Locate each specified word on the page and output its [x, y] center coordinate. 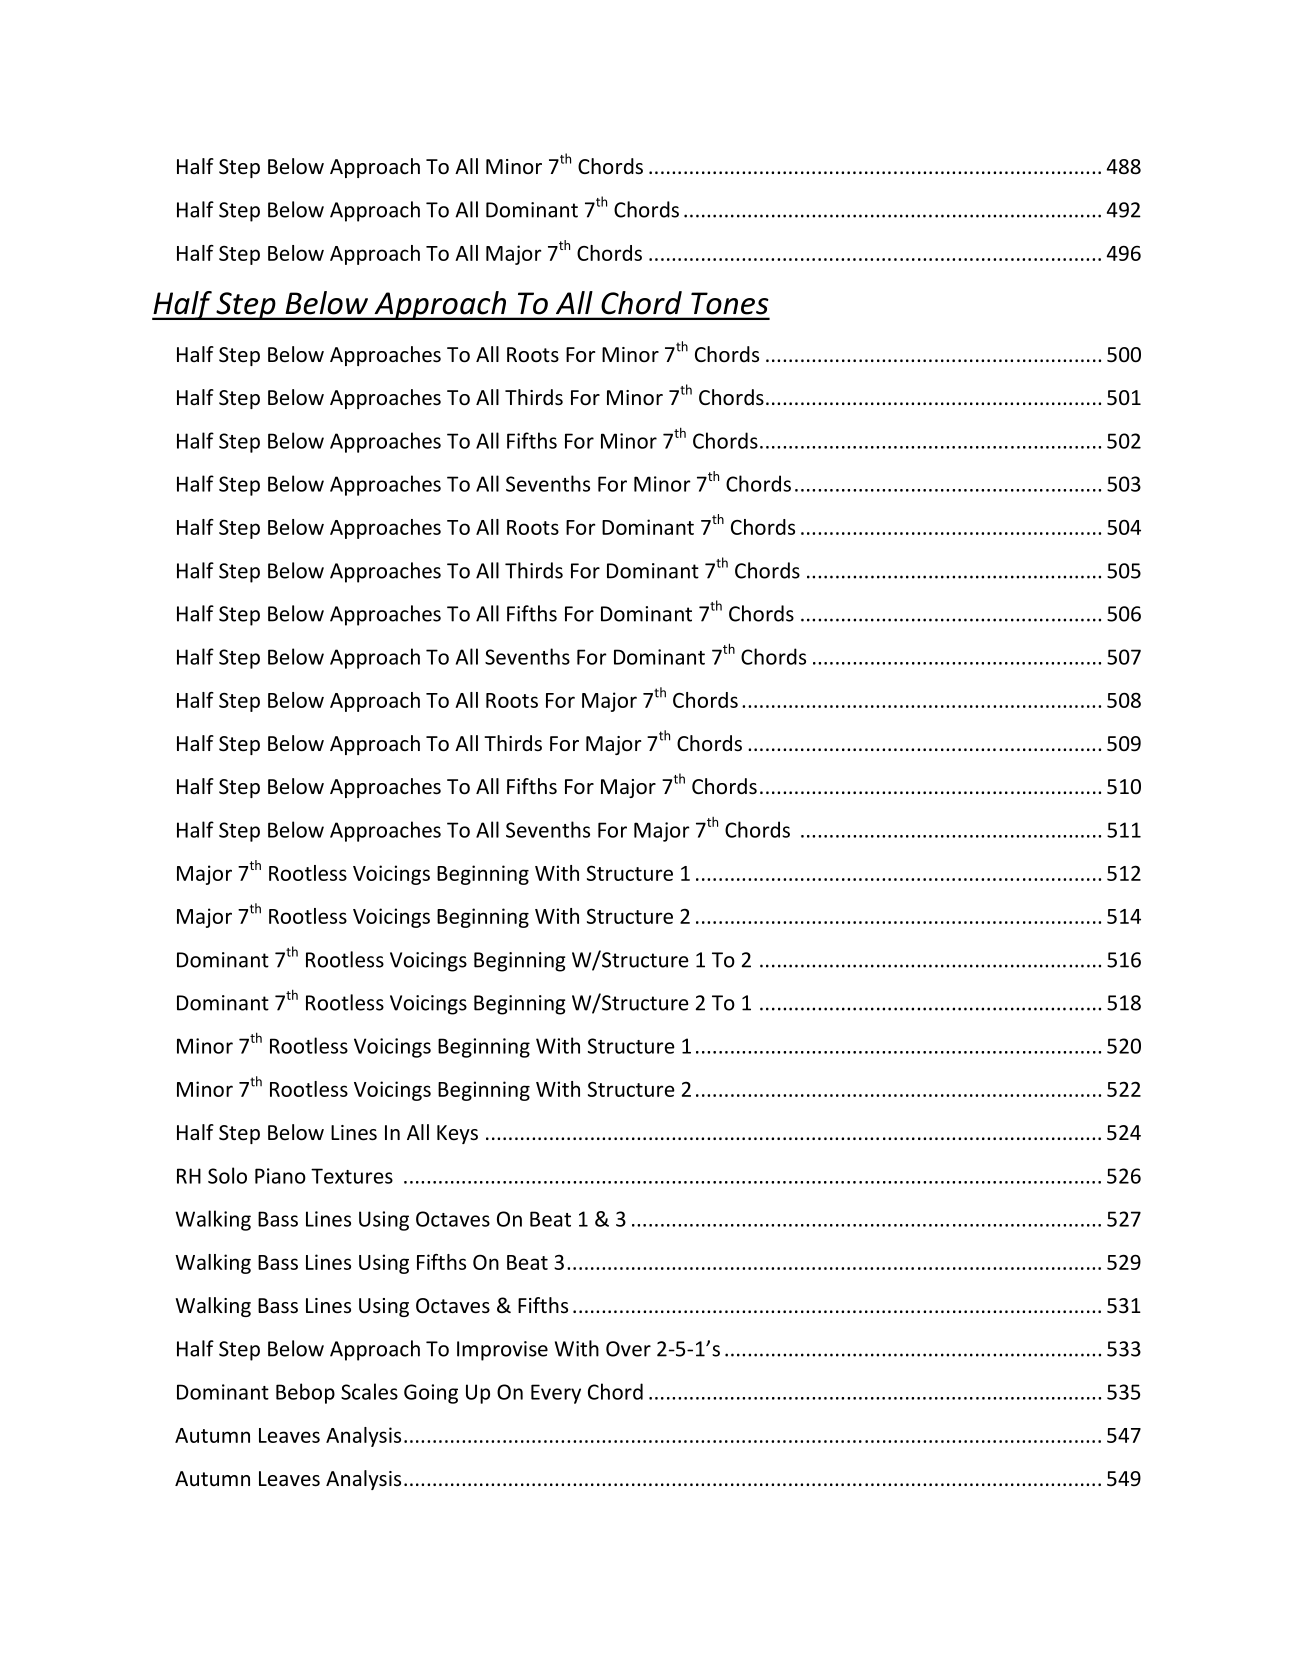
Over [628, 1349]
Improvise [502, 1351]
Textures [352, 1176]
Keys [457, 1134]
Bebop [305, 1393]
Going [431, 1394]
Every [556, 1394]
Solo [227, 1175]
